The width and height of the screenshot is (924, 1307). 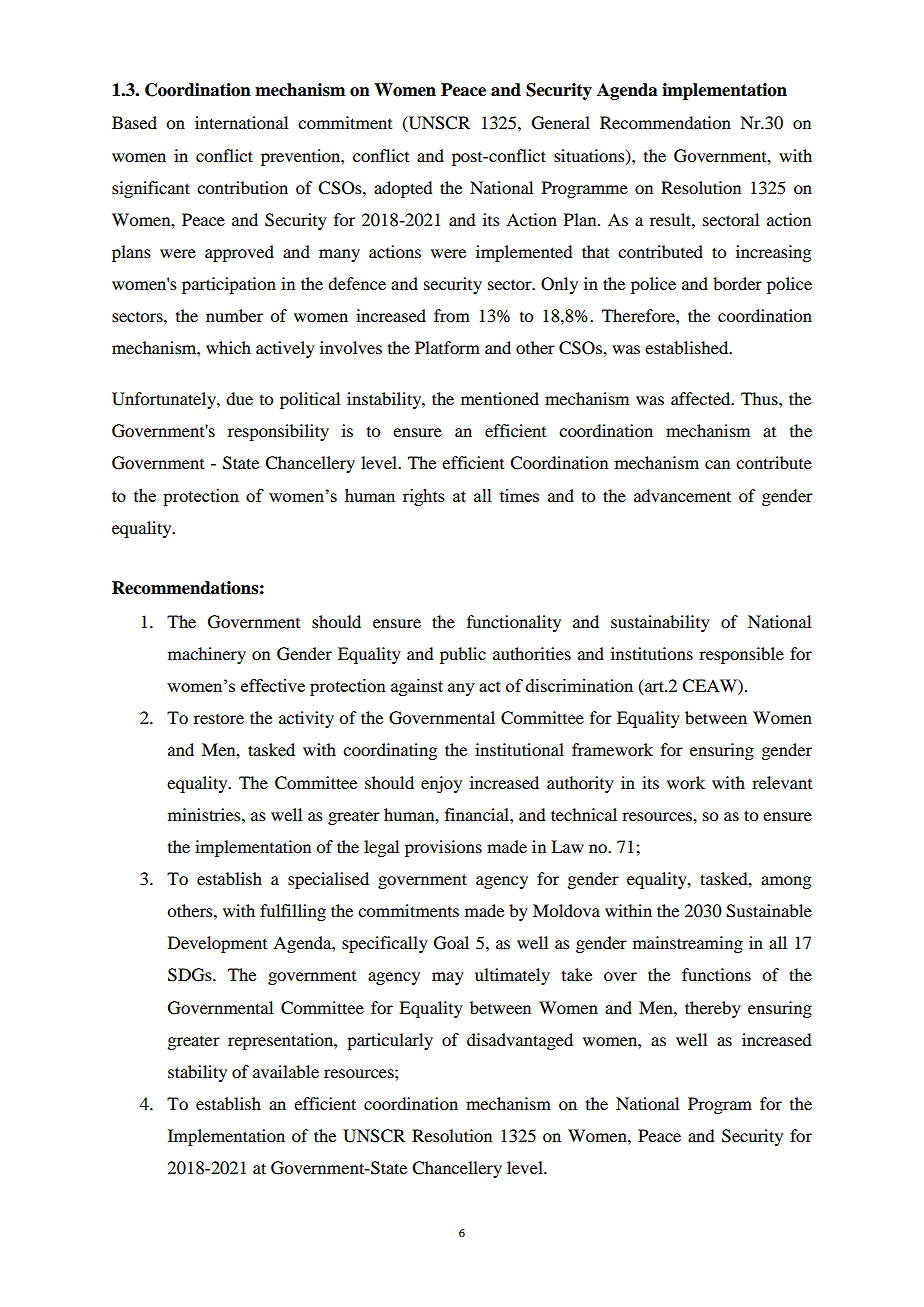 What do you see at coordinates (660, 623) in the screenshot?
I see `sustainability` at bounding box center [660, 623].
